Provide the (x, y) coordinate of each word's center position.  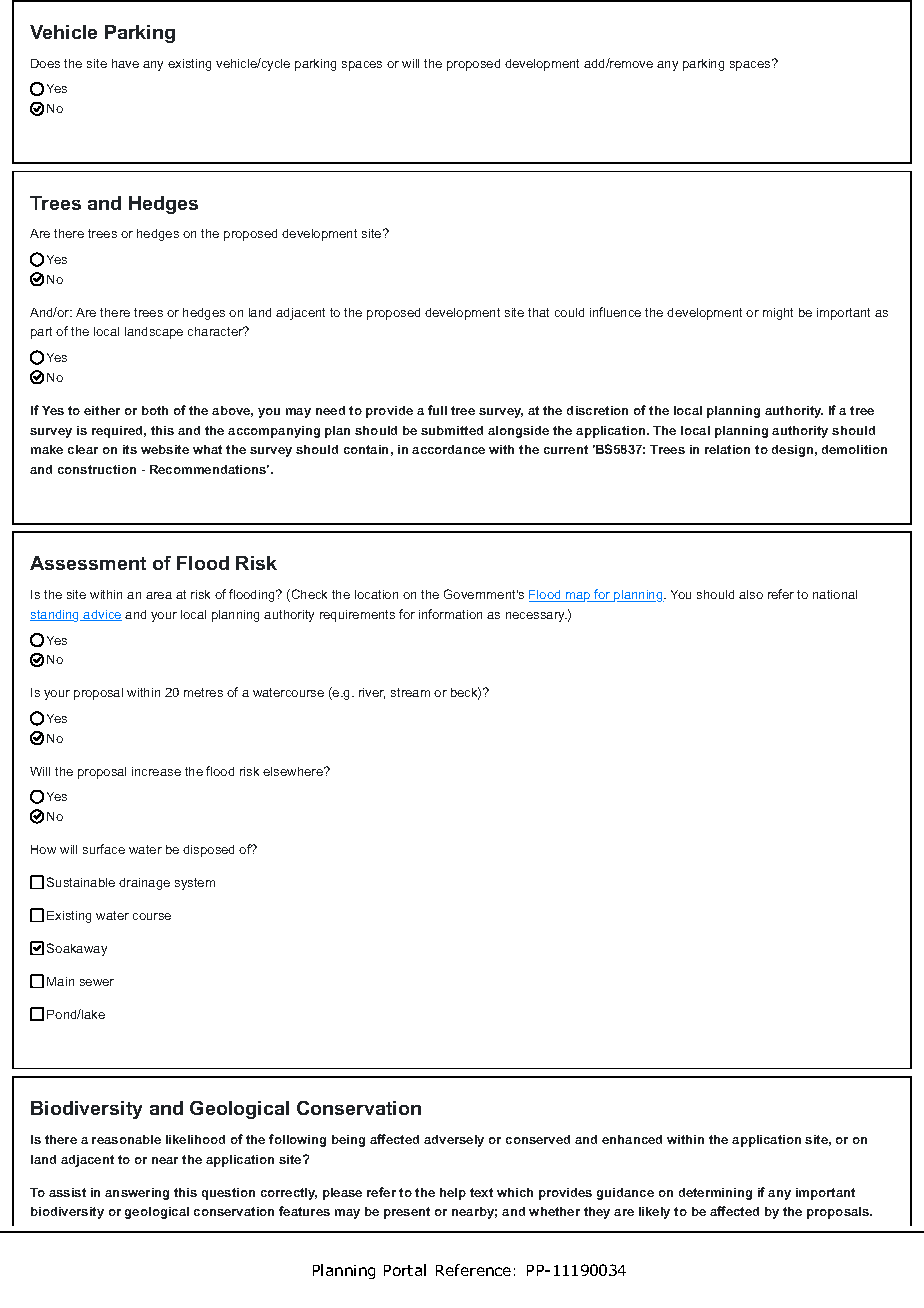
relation (727, 449)
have (125, 63)
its (130, 449)
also (751, 594)
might (778, 314)
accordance (448, 449)
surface (104, 849)
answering (137, 1194)
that (538, 312)
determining (715, 1194)
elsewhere (294, 771)
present (407, 1213)
